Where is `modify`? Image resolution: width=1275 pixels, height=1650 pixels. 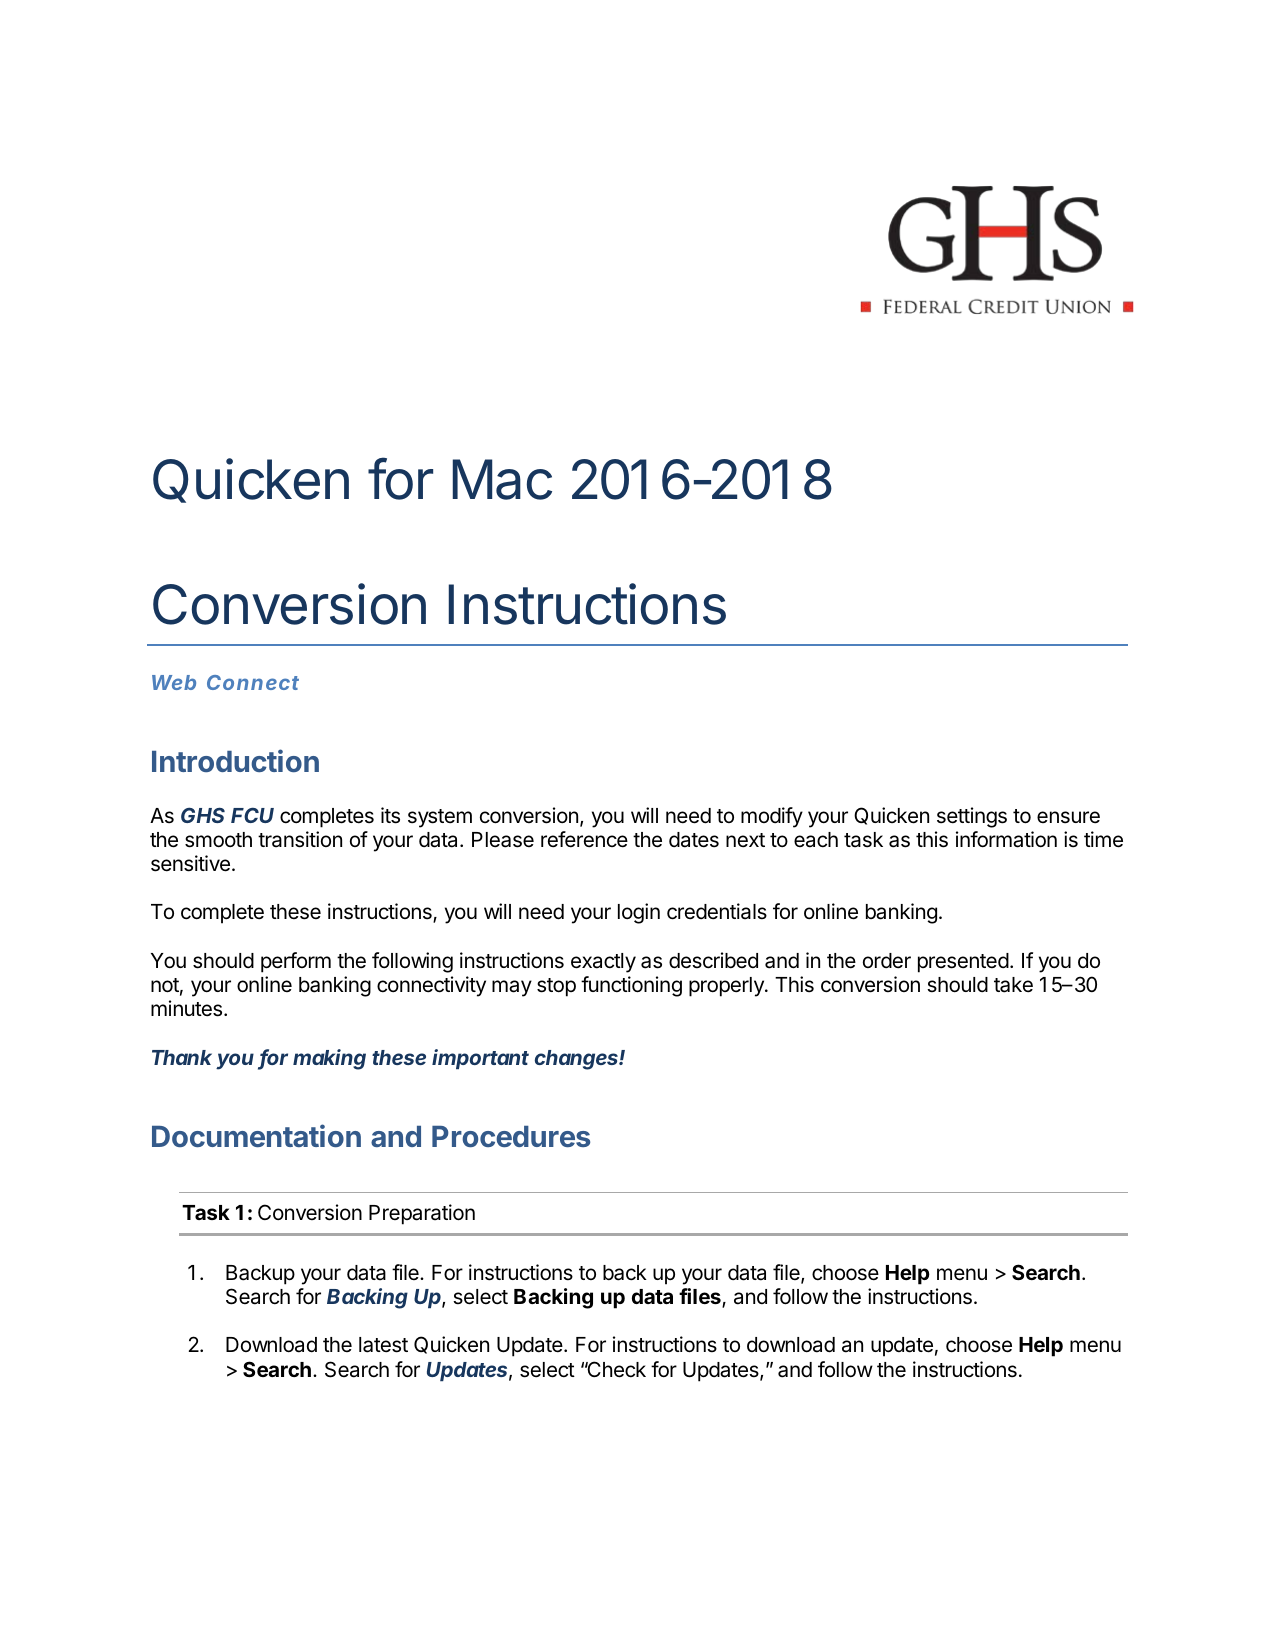 modify is located at coordinates (772, 817).
